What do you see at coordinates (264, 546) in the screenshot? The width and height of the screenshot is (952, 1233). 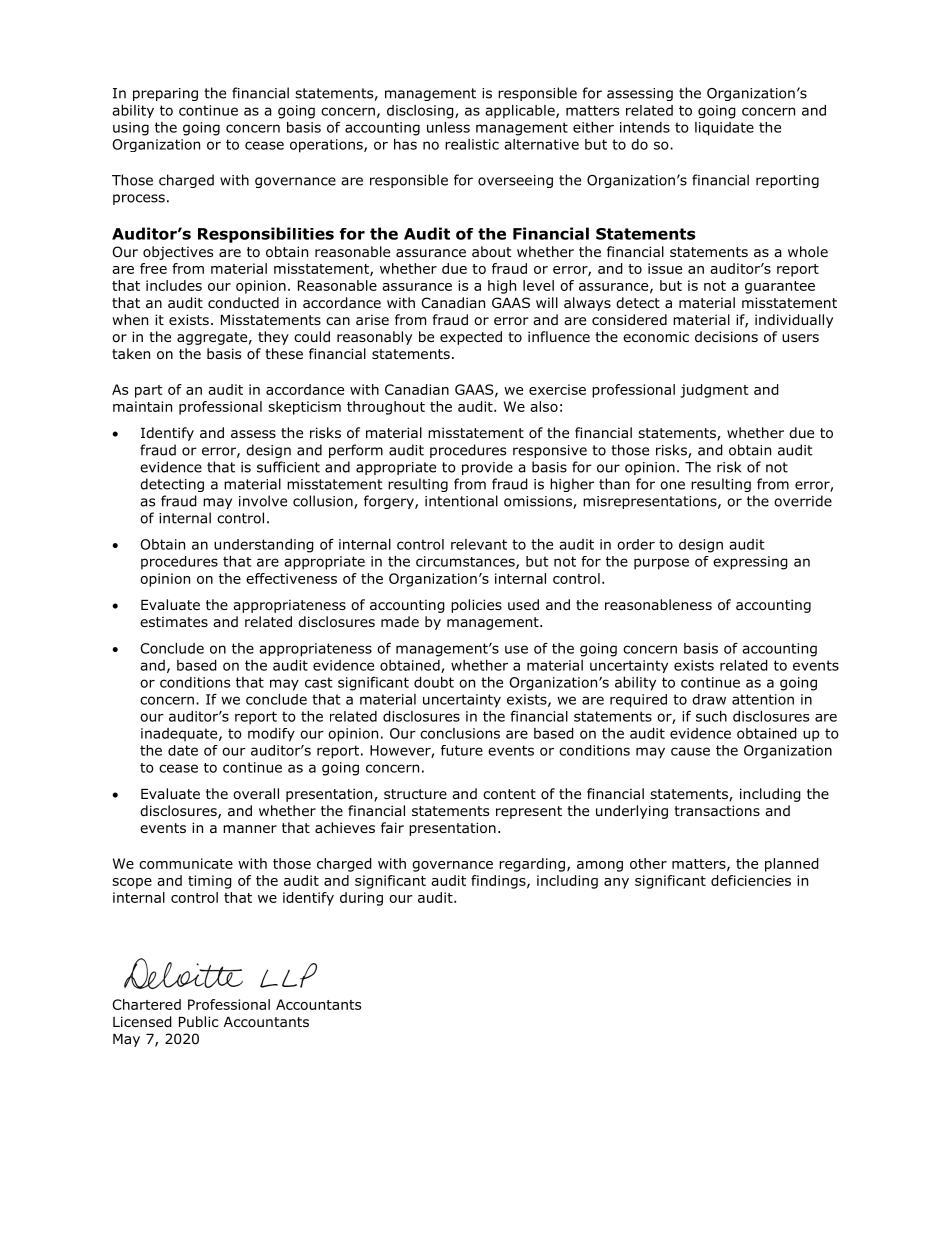 I see `understanding` at bounding box center [264, 546].
